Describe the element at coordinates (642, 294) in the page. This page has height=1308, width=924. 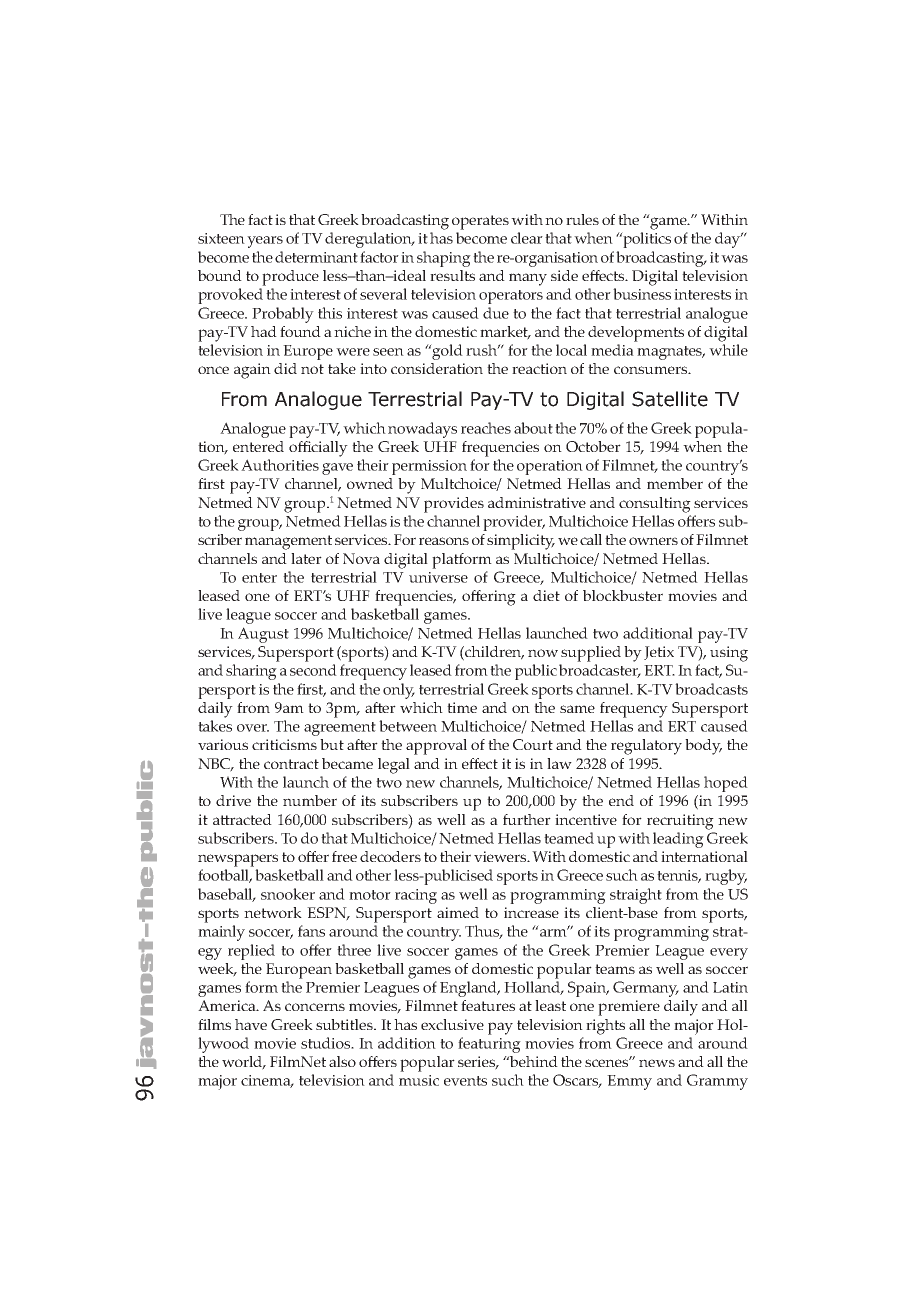
I see `business` at that location.
